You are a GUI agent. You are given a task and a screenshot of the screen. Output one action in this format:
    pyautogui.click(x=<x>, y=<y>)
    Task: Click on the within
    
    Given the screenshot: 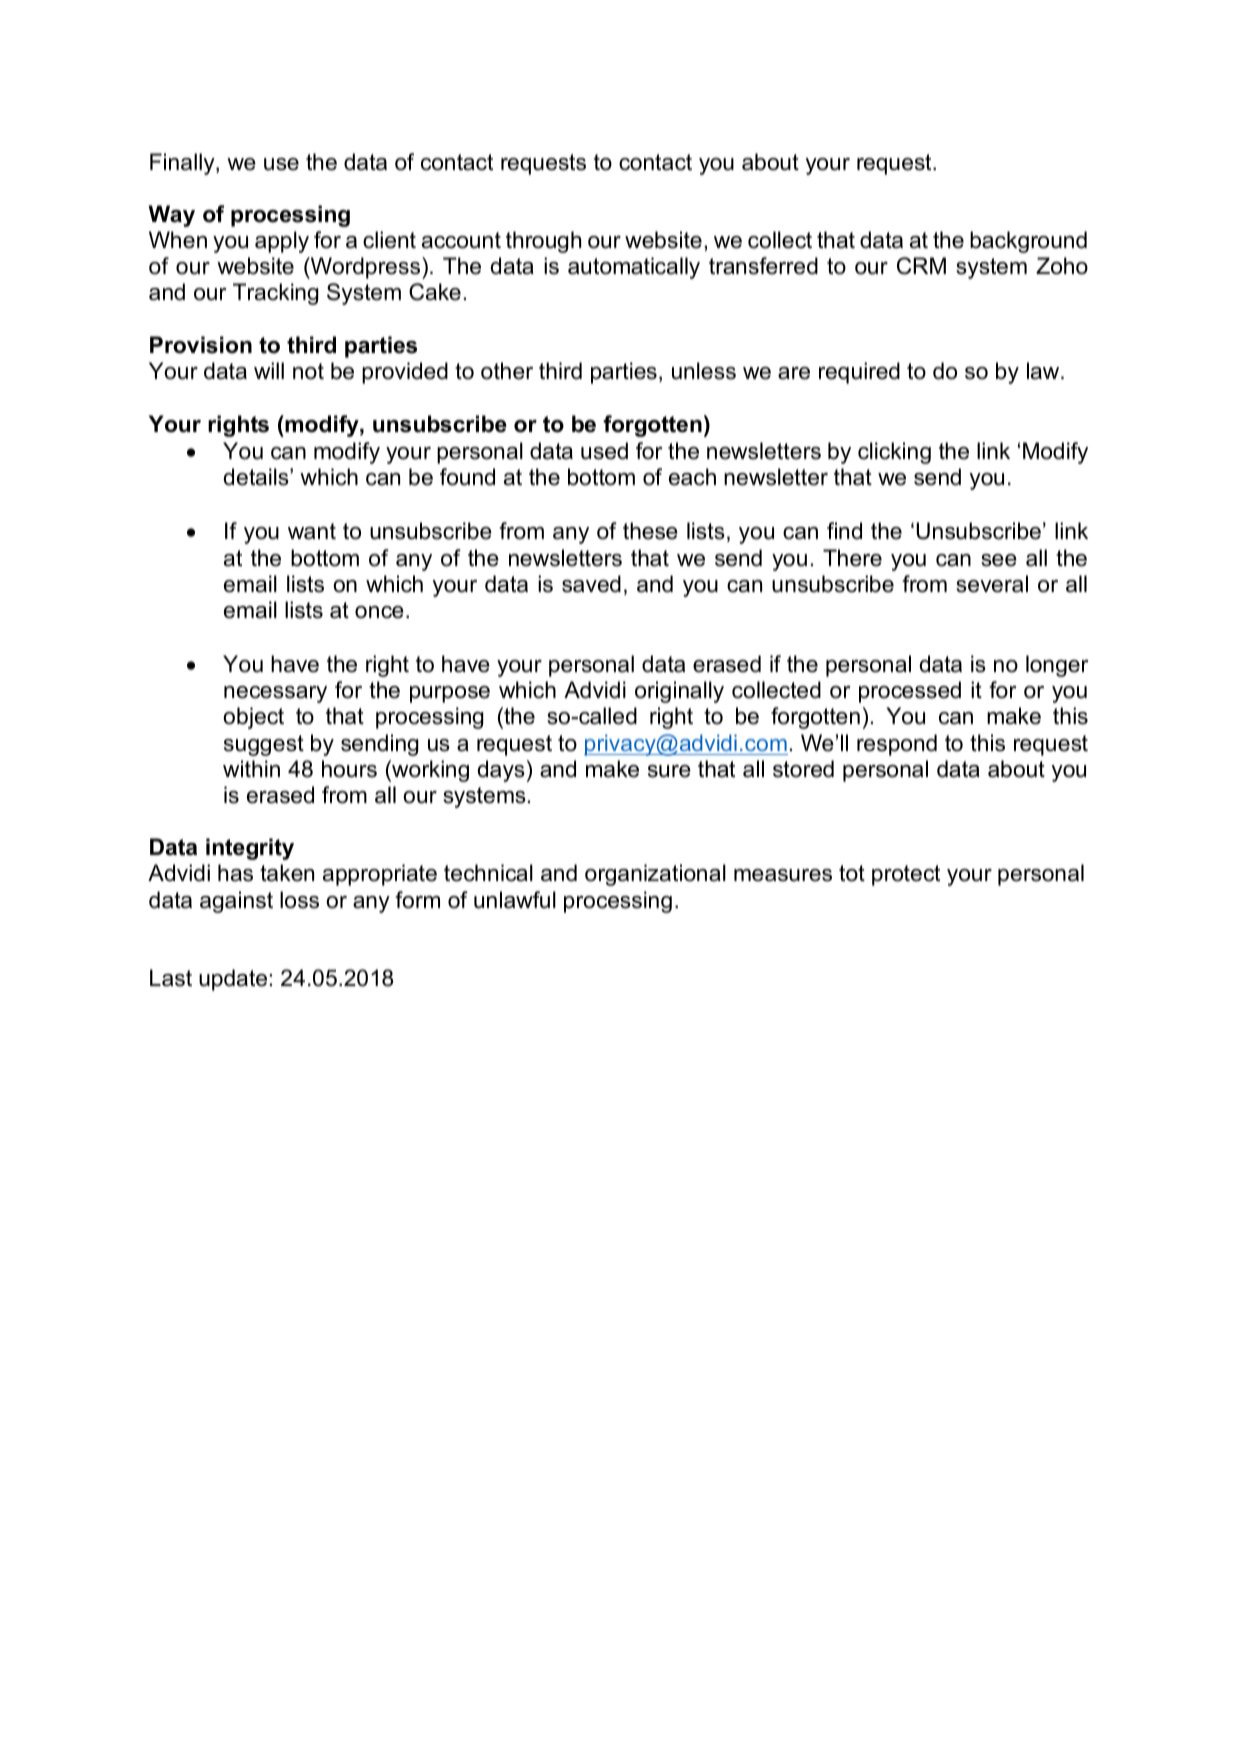 What is the action you would take?
    pyautogui.click(x=251, y=768)
